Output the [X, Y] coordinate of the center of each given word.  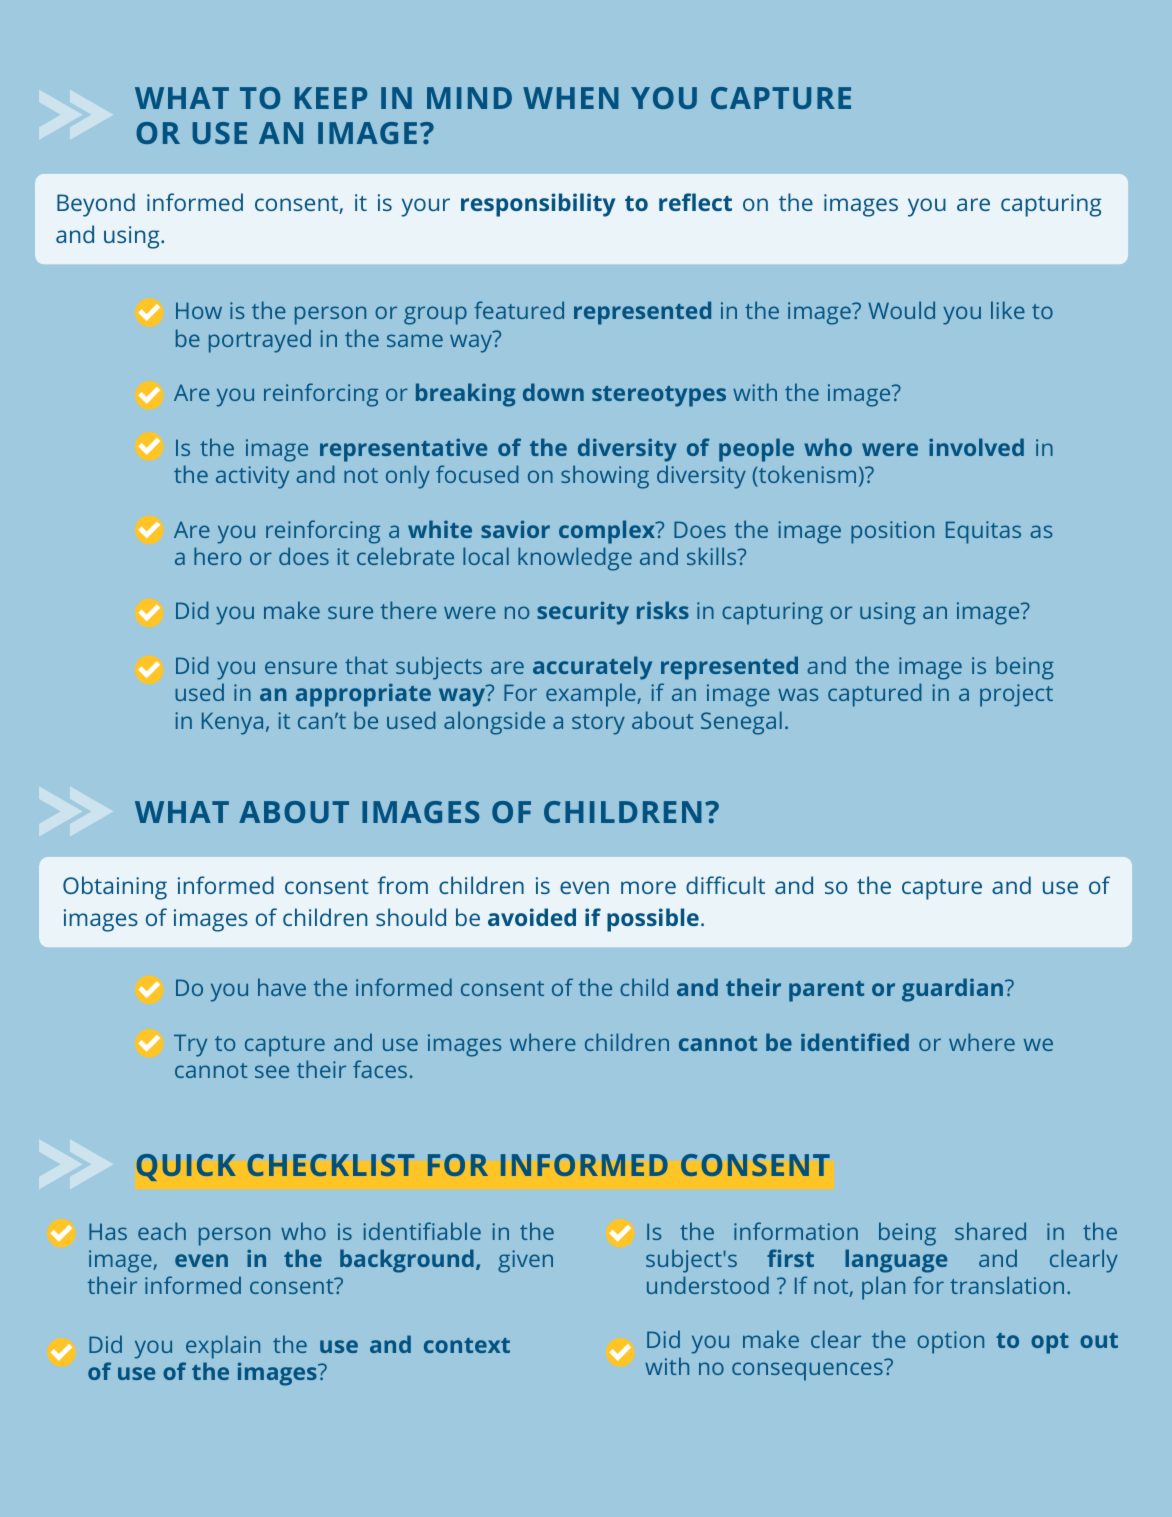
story [598, 724]
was [798, 694]
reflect [695, 202]
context [467, 1345]
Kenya [232, 723]
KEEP [331, 98]
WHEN [571, 98]
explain [223, 1347]
